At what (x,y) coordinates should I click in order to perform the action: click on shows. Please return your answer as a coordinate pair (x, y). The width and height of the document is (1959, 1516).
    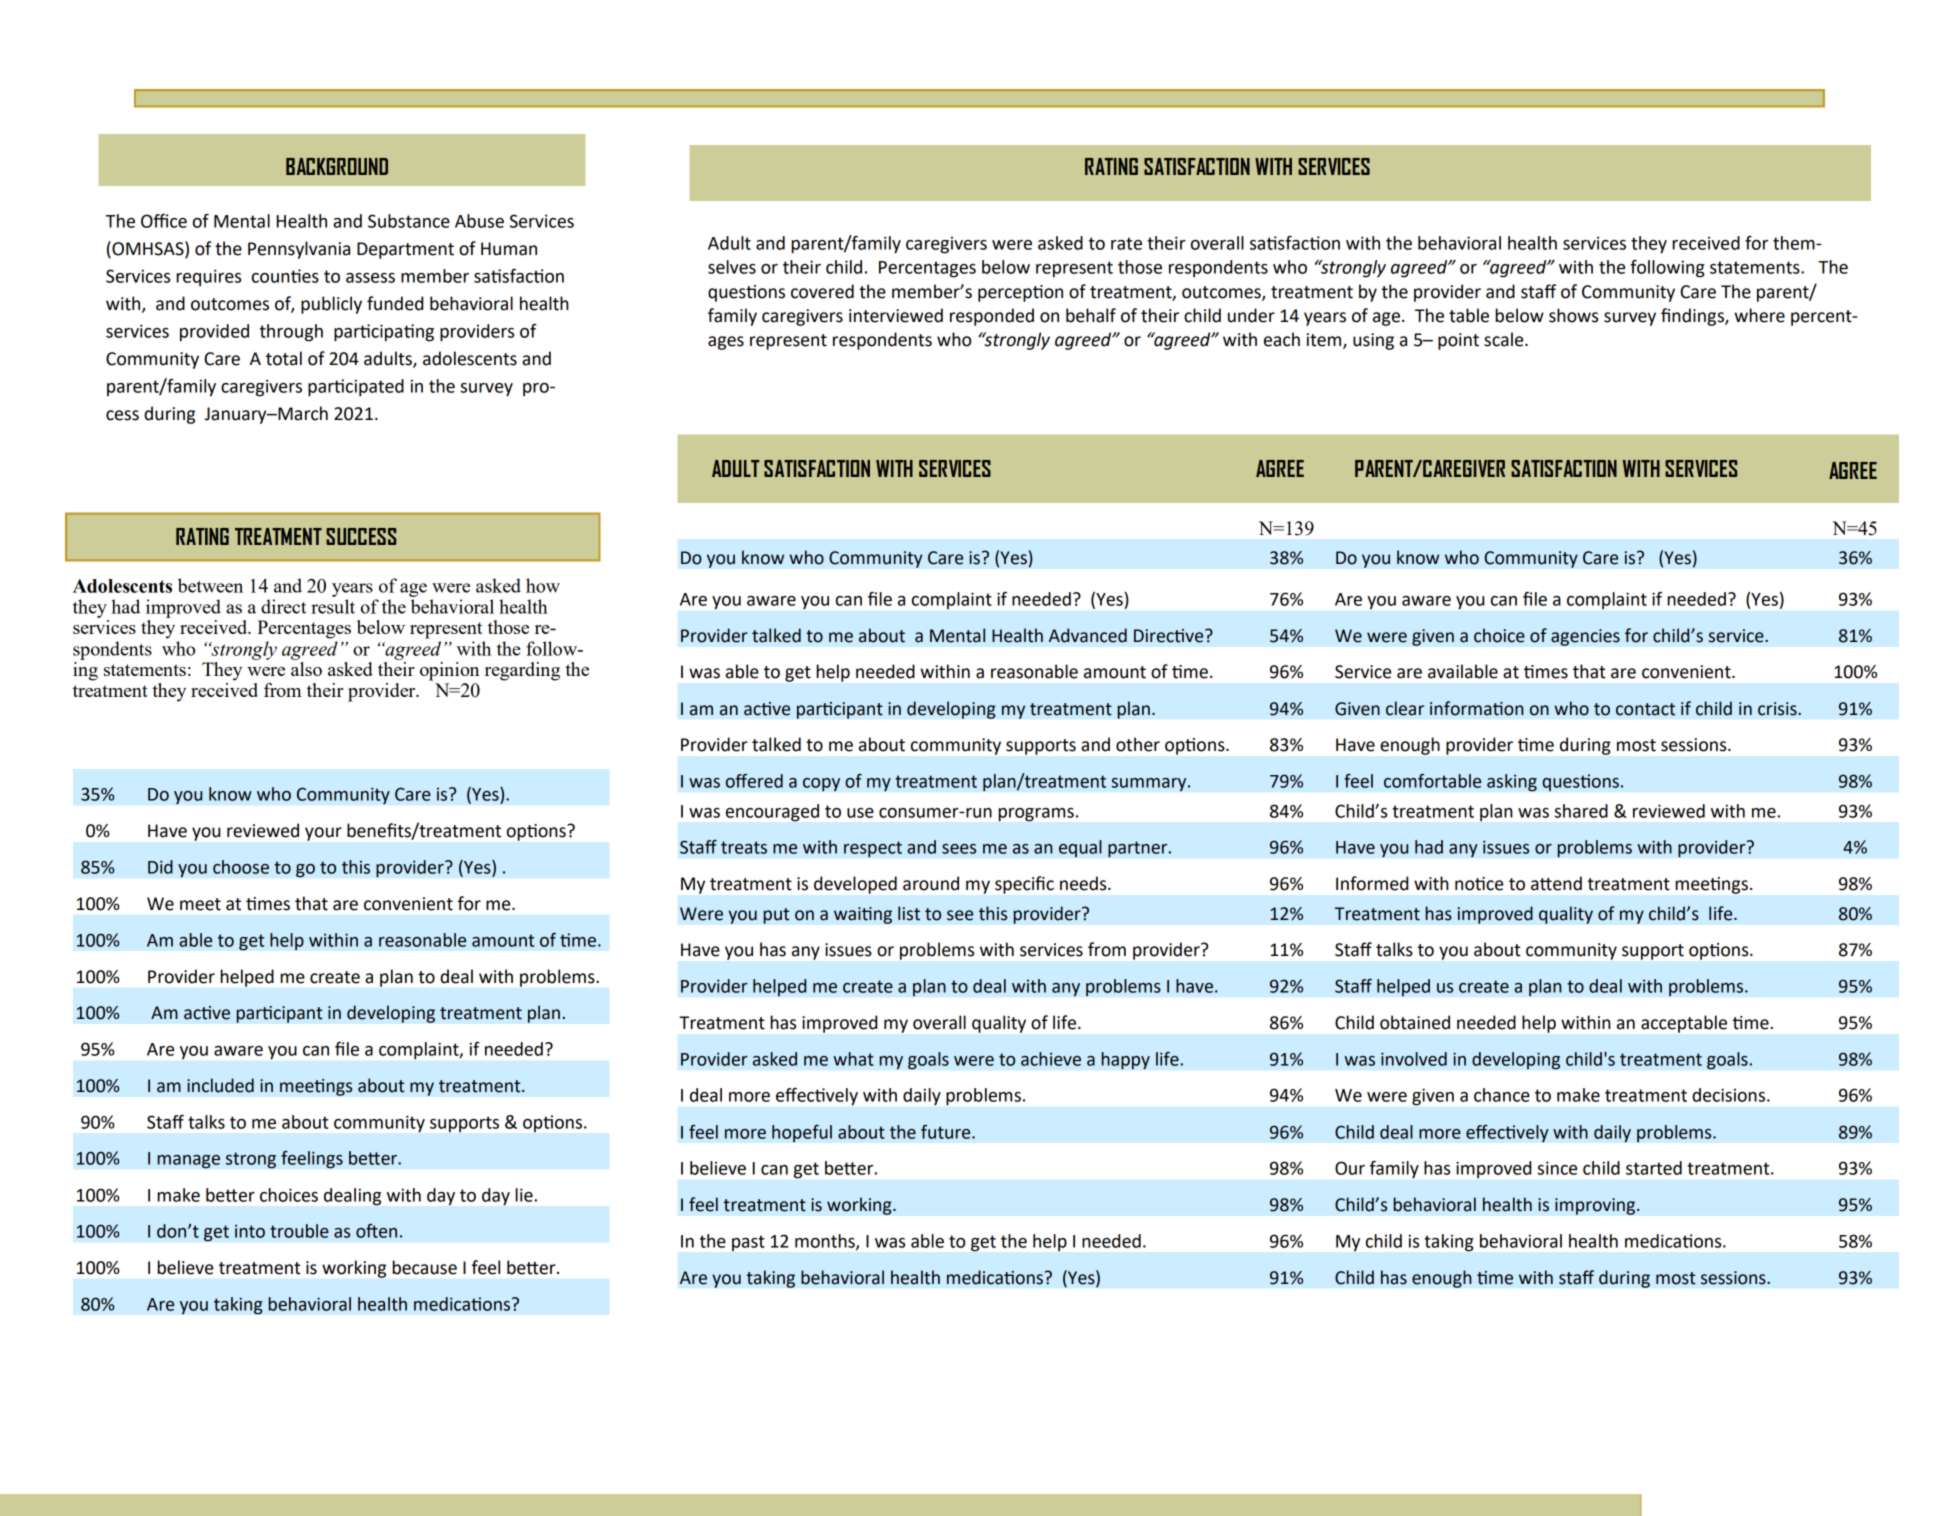
    Looking at the image, I should click on (1573, 315).
